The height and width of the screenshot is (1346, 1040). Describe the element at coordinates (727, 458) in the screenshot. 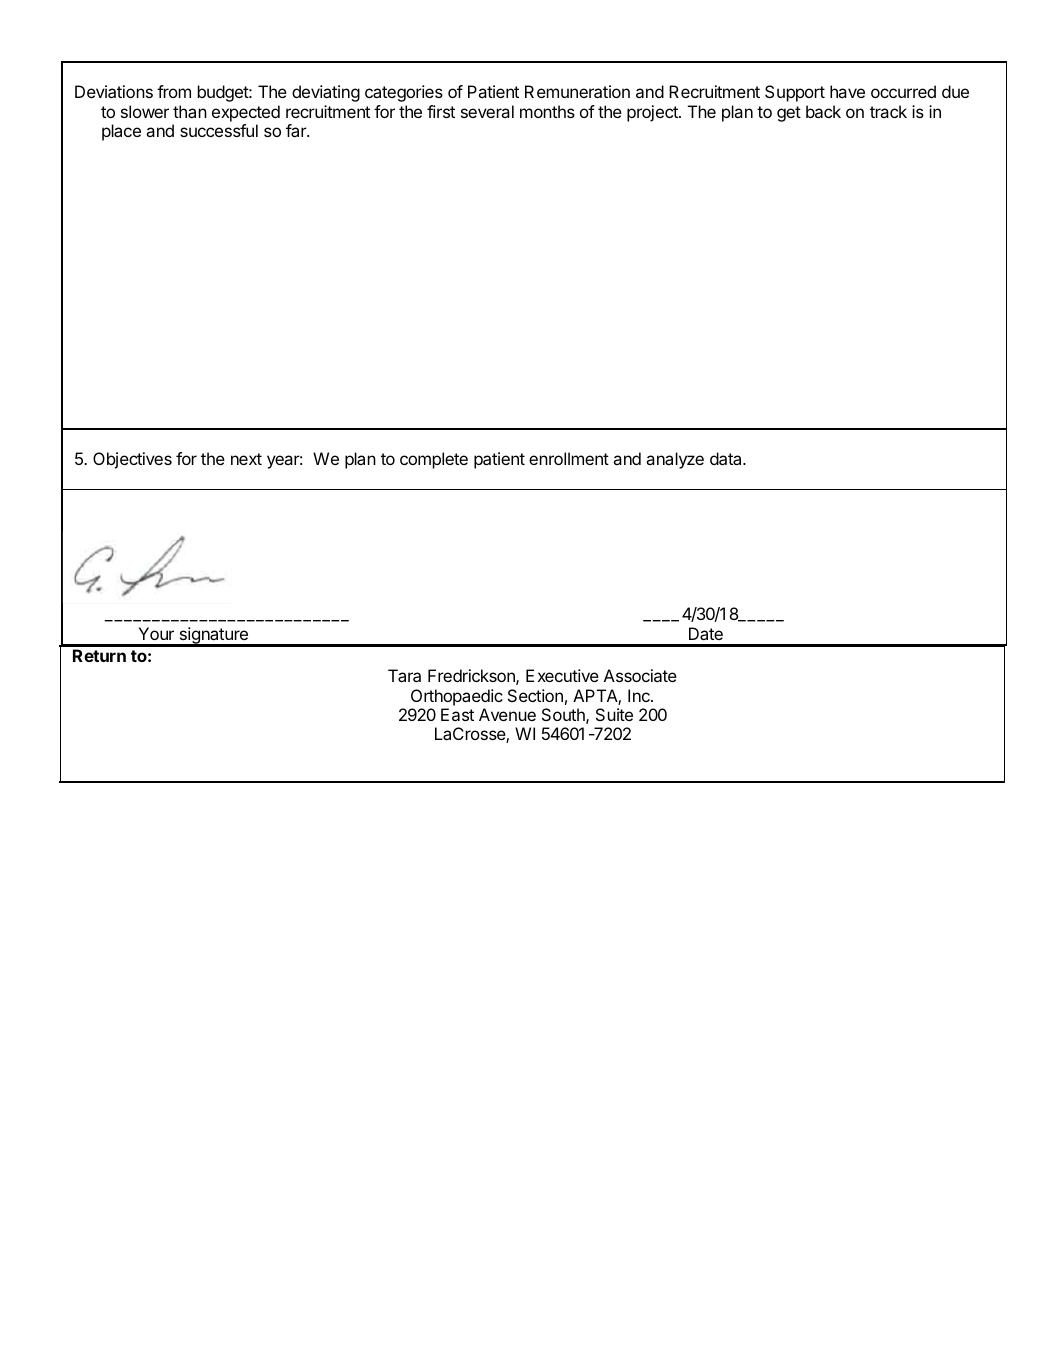

I see `data` at that location.
